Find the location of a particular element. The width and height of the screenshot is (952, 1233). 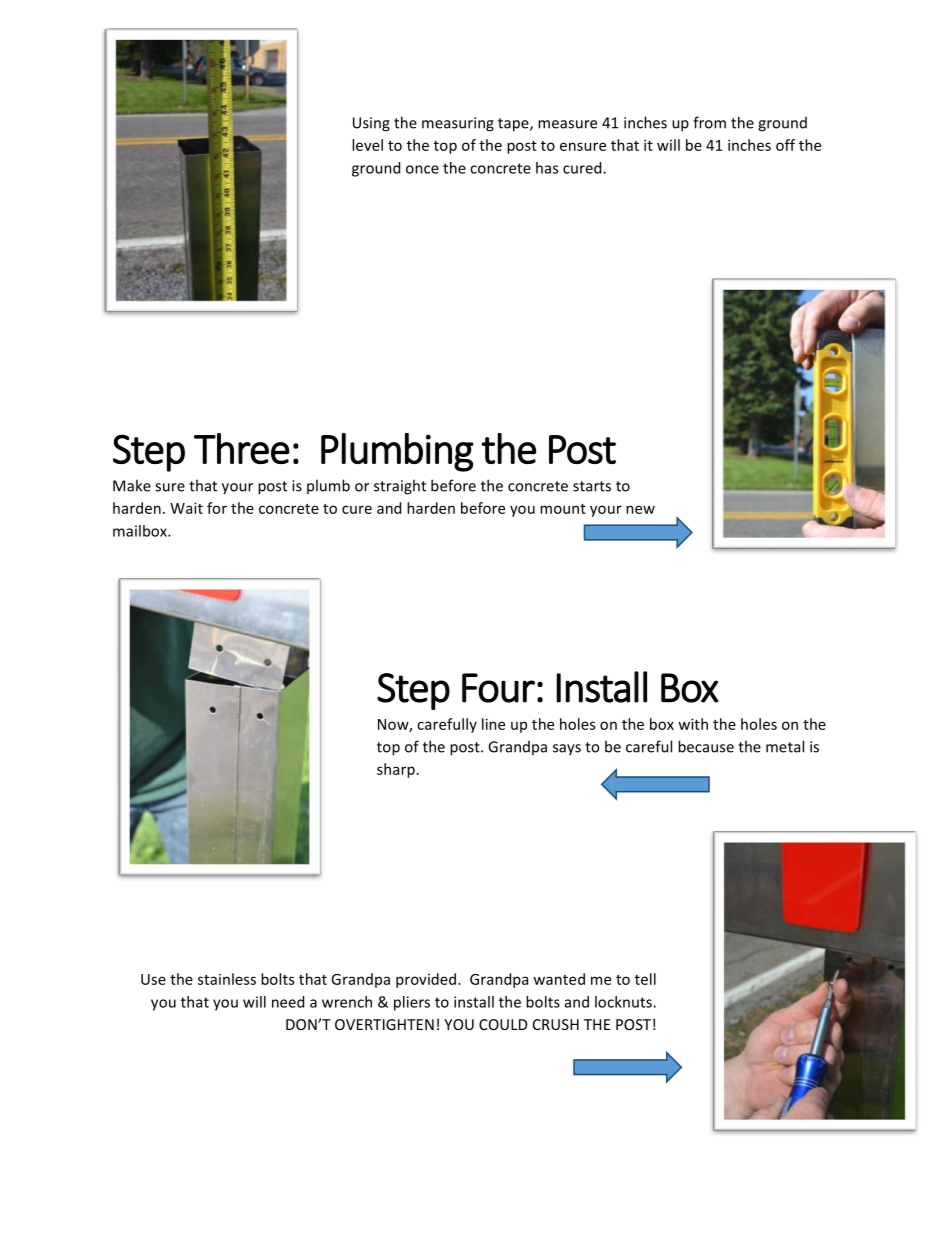

measuring is located at coordinates (458, 124).
